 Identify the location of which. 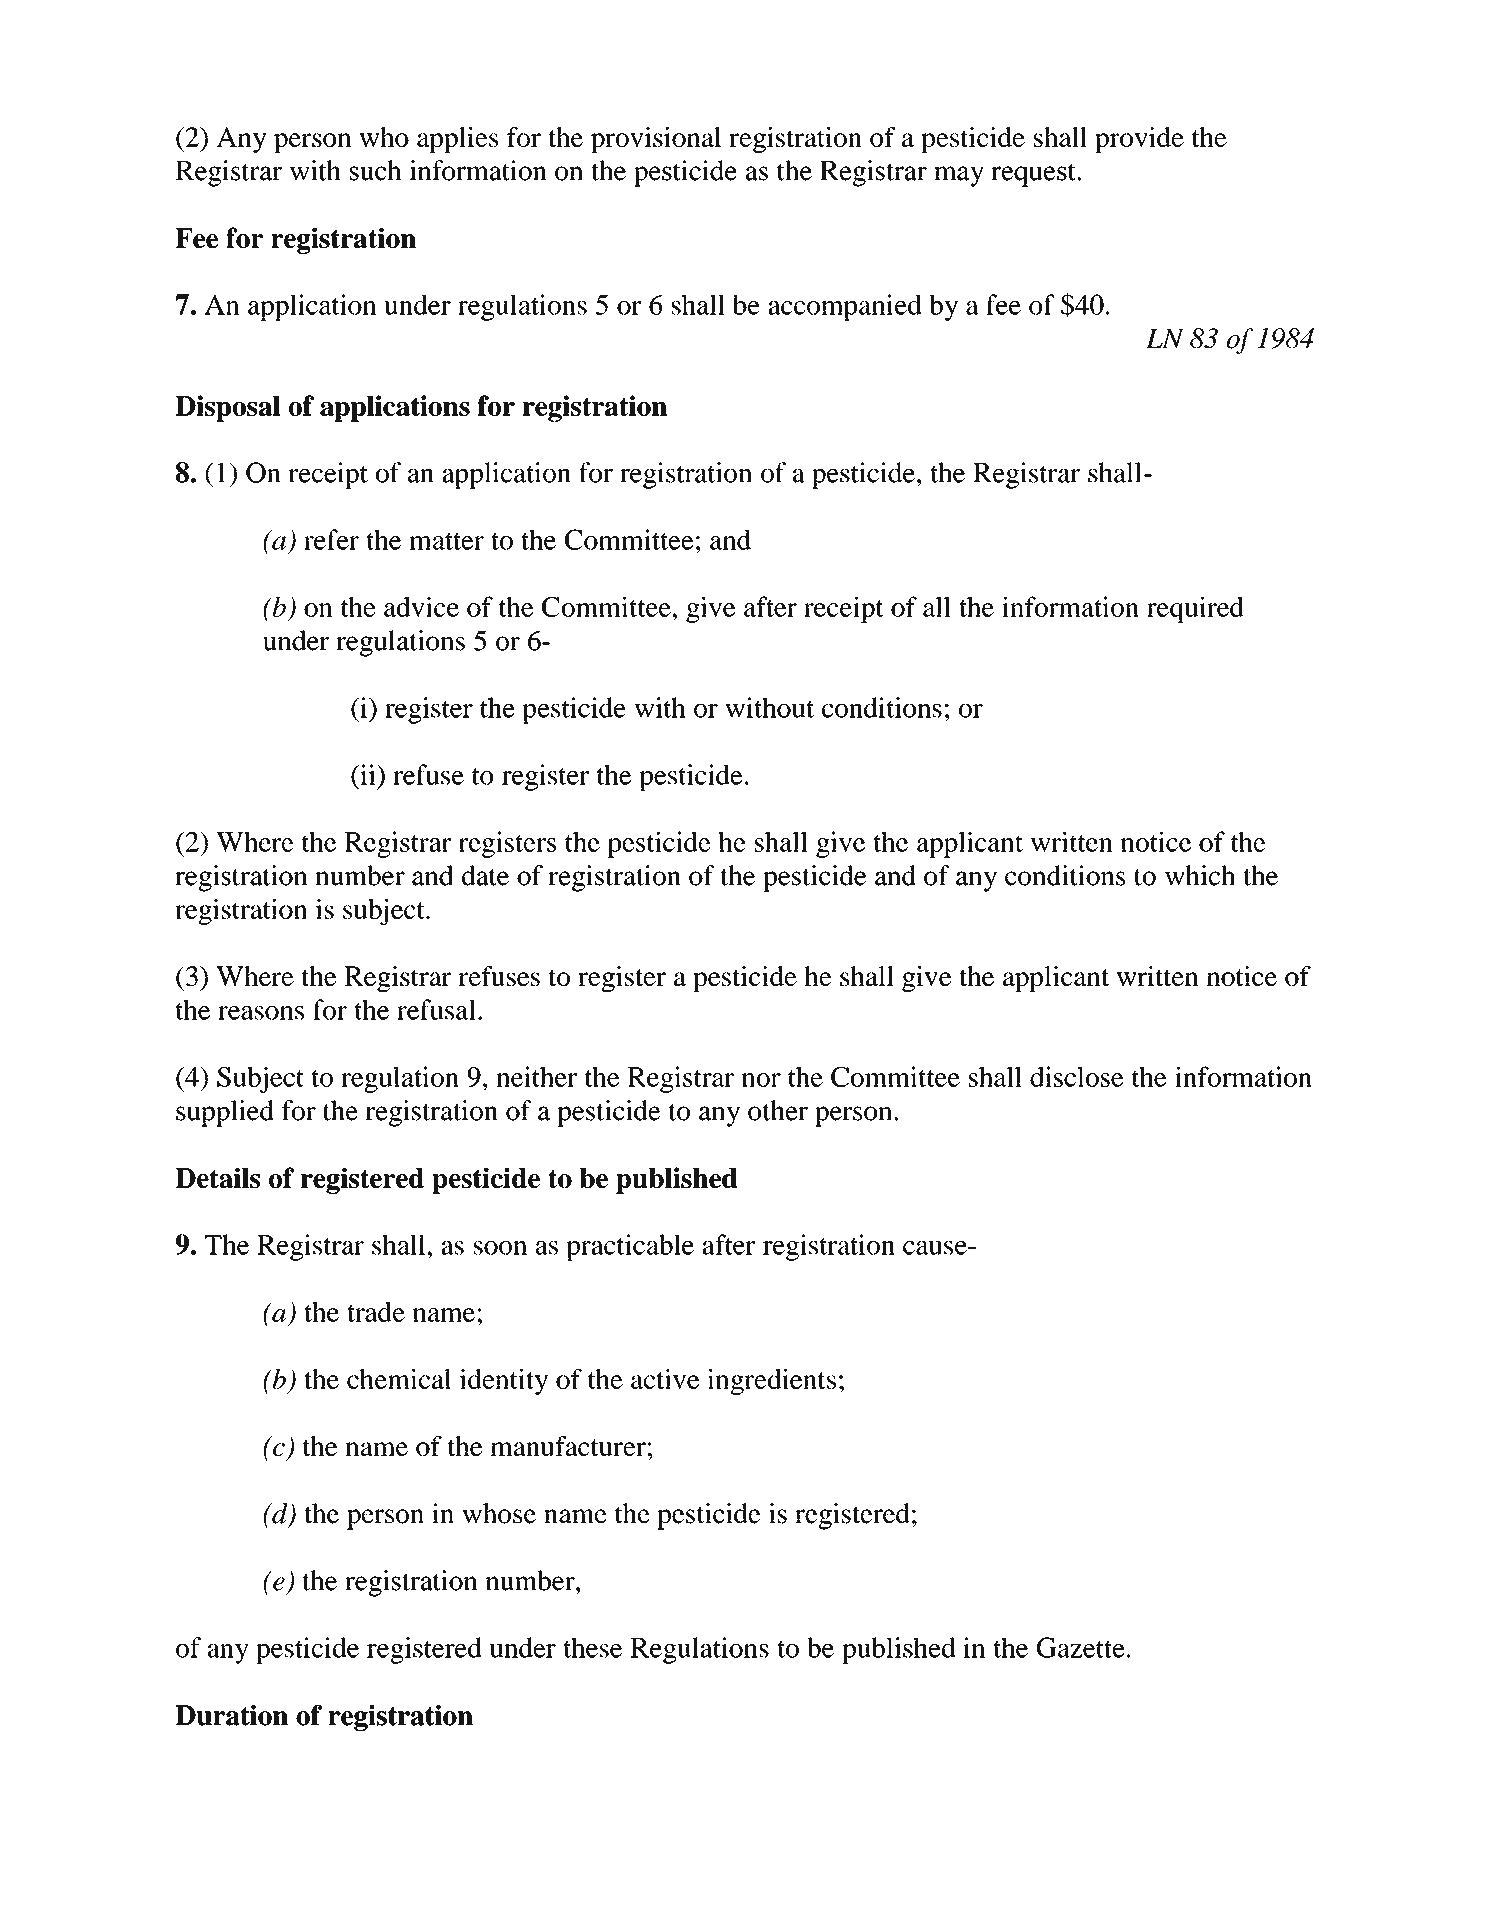
(1200, 875).
